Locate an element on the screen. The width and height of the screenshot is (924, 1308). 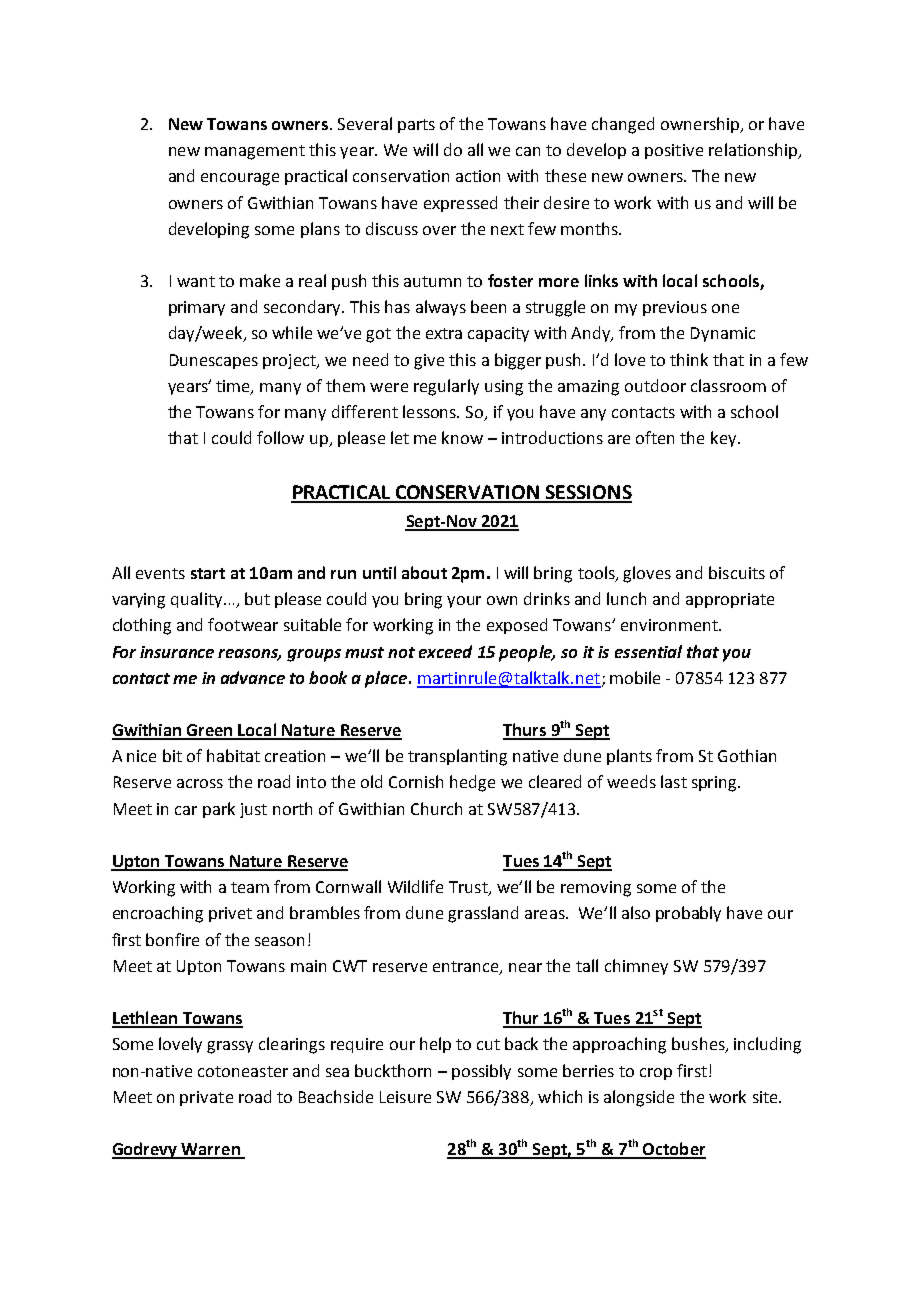
action is located at coordinates (478, 176).
